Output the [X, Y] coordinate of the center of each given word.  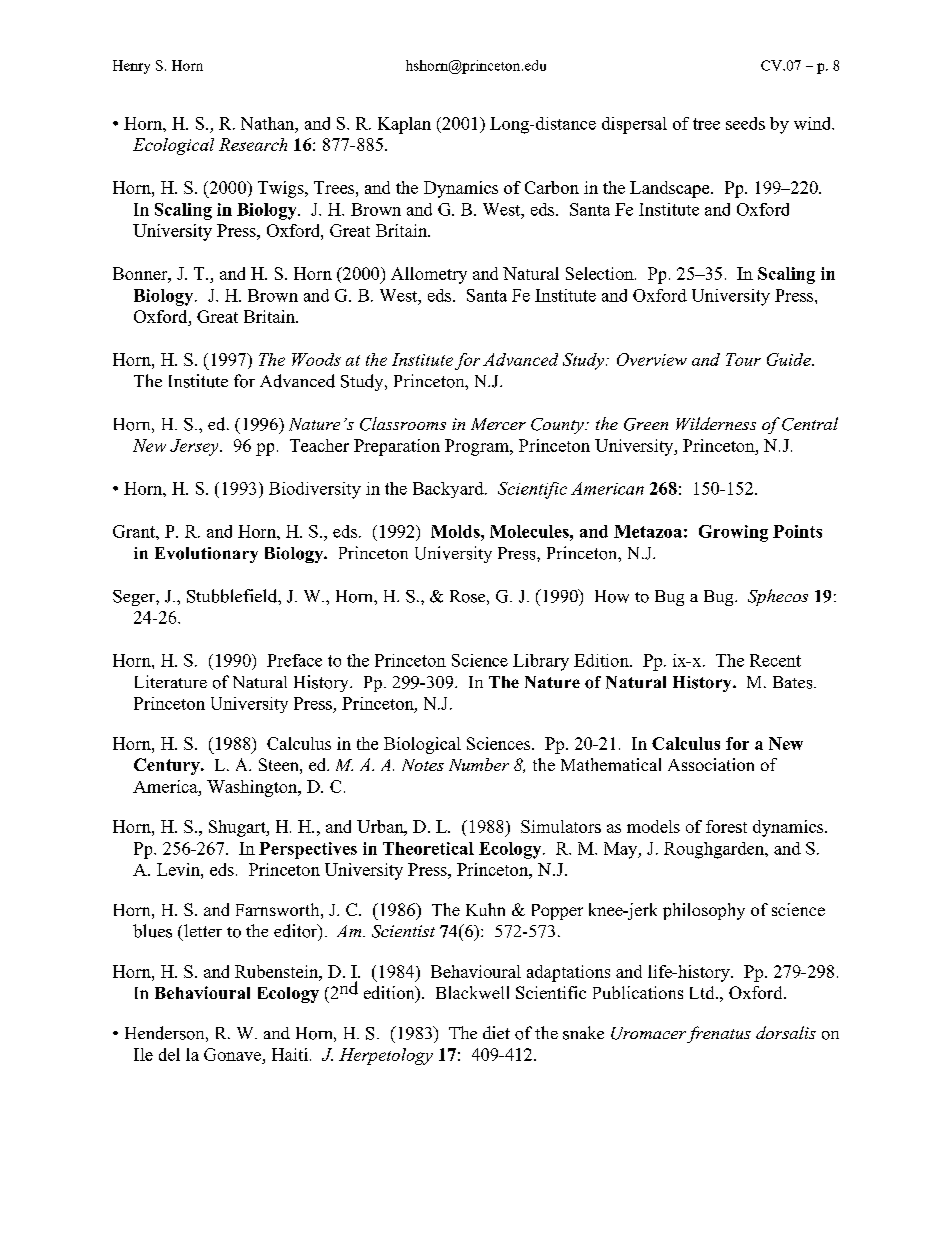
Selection [601, 273]
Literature [171, 681]
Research [253, 144]
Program [478, 447]
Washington [253, 788]
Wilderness [716, 423]
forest [726, 826]
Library [541, 662]
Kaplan [404, 125]
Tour [743, 359]
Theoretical [428, 848]
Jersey [195, 447]
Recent [775, 660]
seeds [745, 123]
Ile [143, 1054]
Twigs [282, 189]
